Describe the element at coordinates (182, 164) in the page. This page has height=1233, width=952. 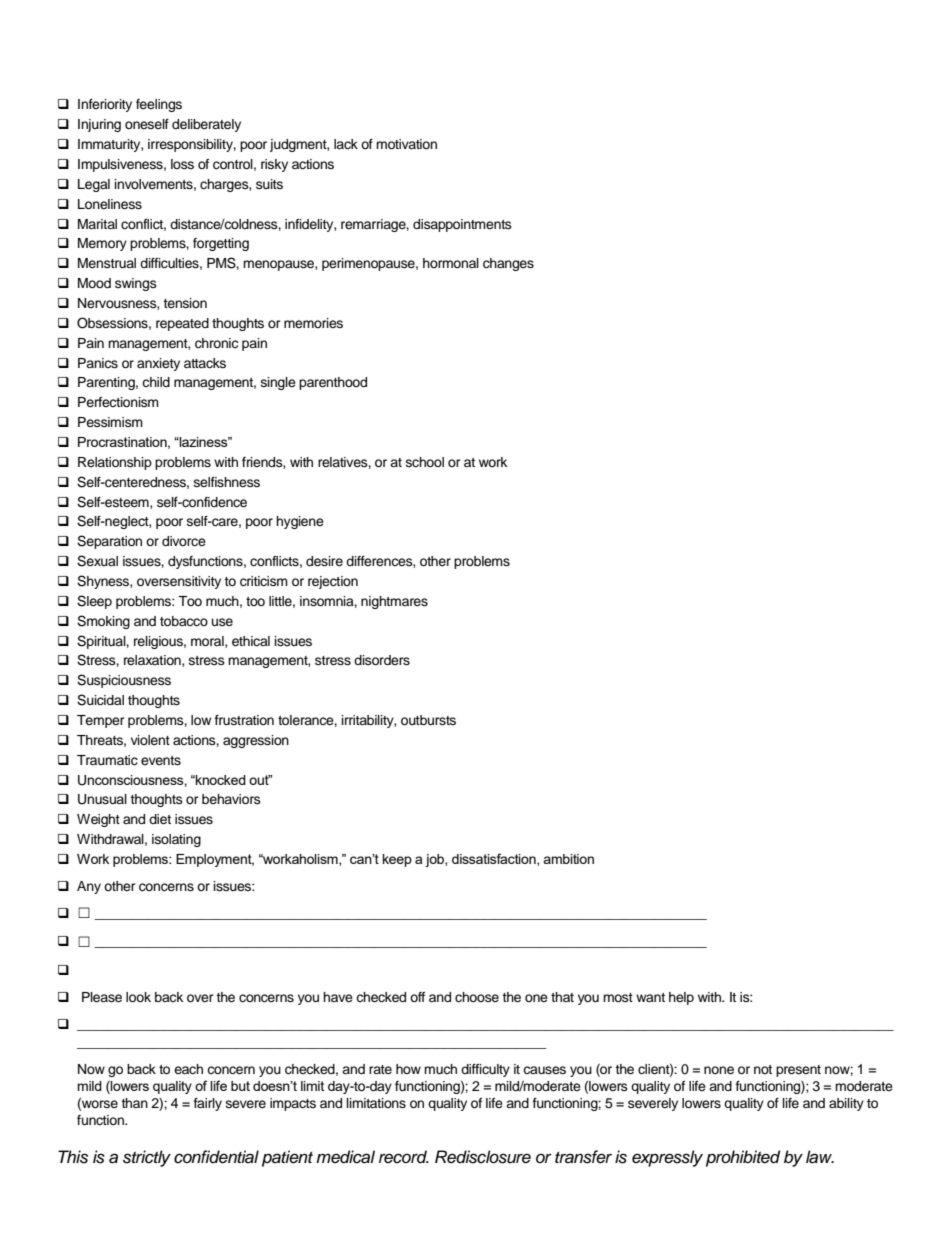
I see `loss` at that location.
